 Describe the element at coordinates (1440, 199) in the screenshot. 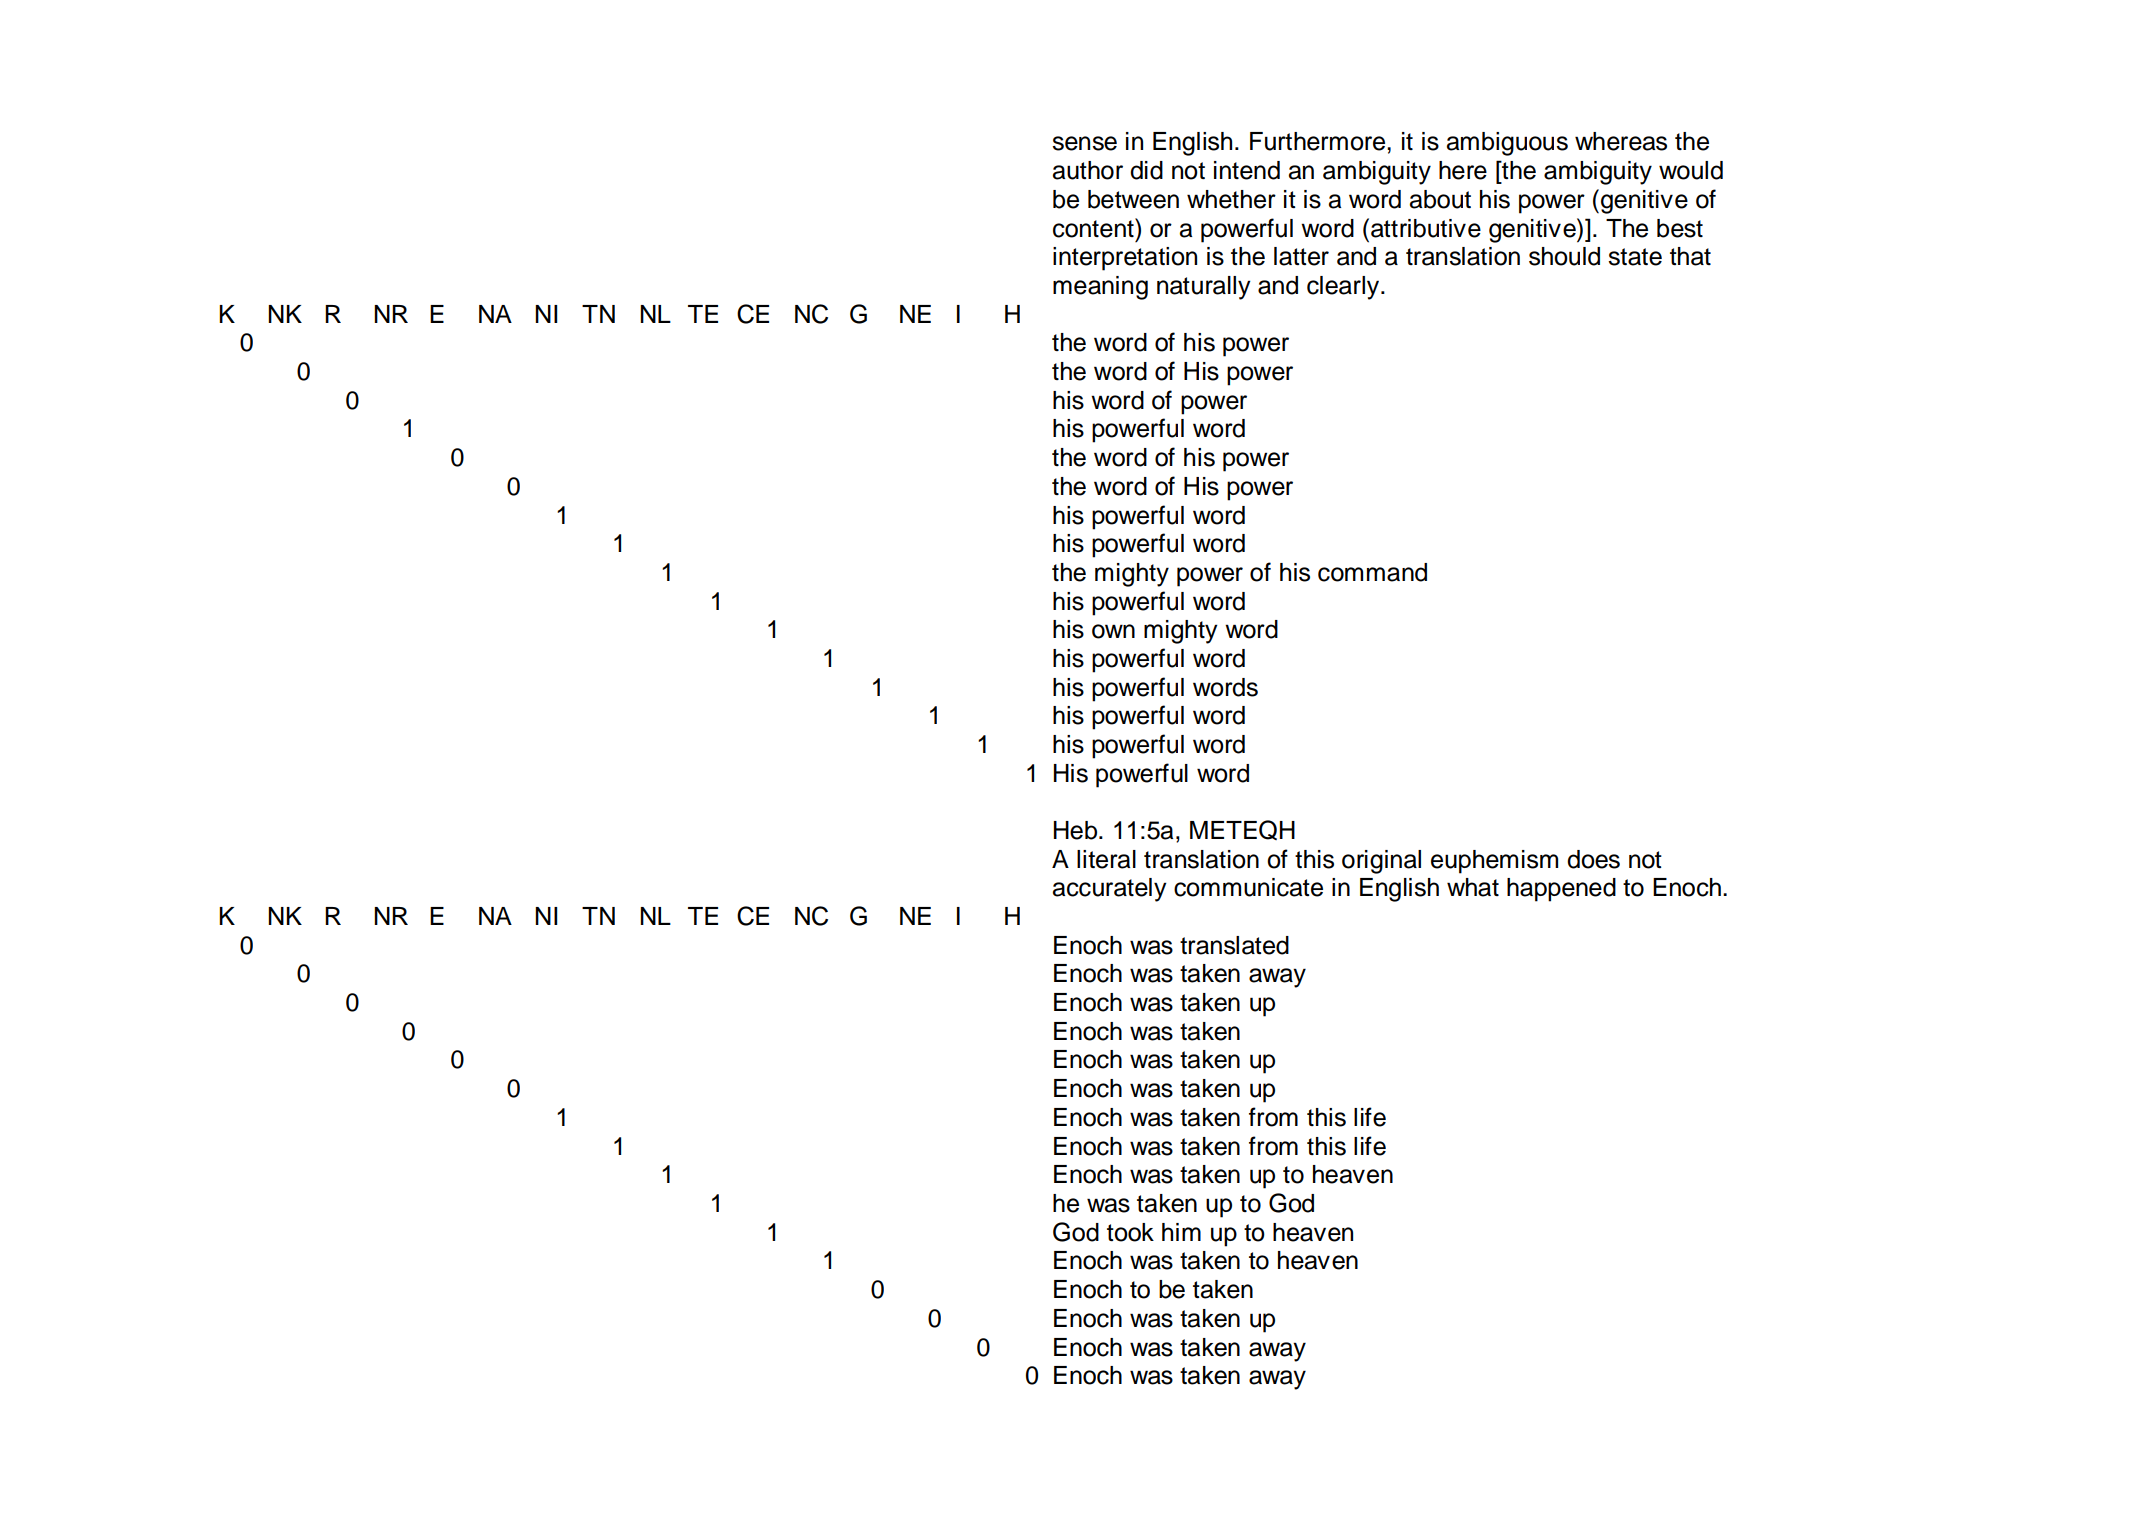

I see `about` at that location.
